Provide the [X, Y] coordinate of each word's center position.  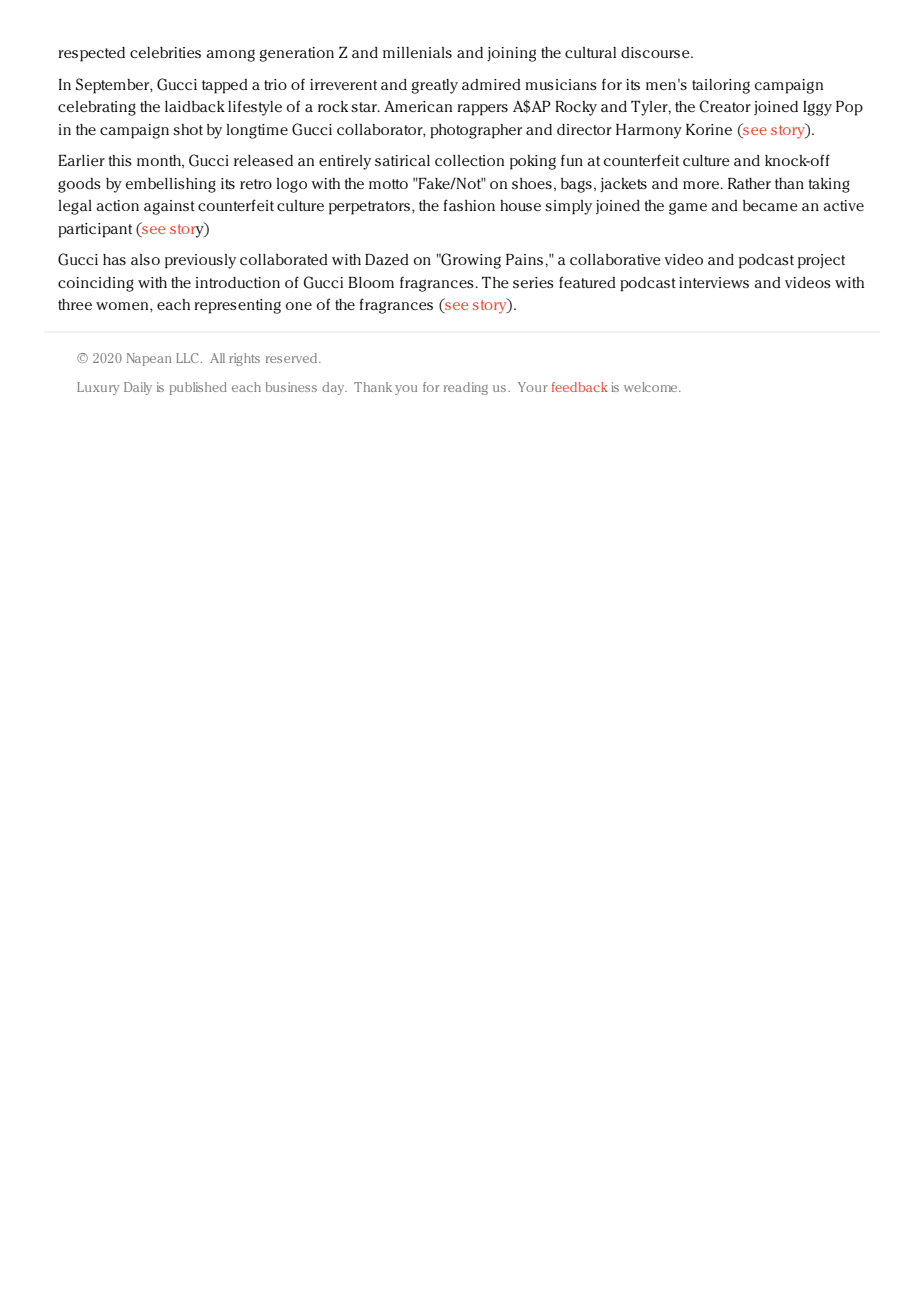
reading [466, 388]
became [770, 205]
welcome [652, 387]
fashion [469, 205]
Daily [138, 388]
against [169, 207]
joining [511, 54]
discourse [656, 52]
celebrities [165, 52]
